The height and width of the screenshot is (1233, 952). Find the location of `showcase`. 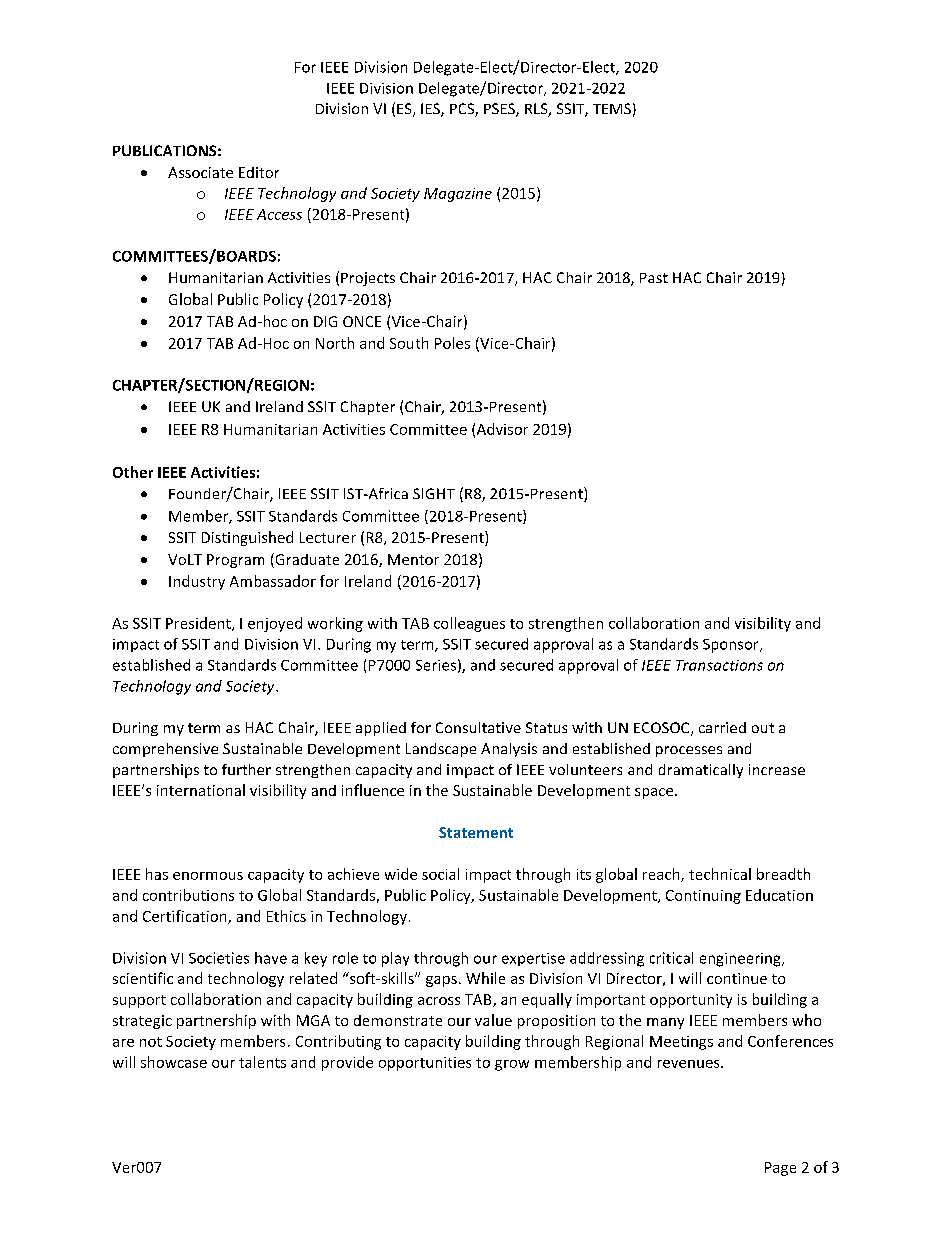

showcase is located at coordinates (174, 1062).
